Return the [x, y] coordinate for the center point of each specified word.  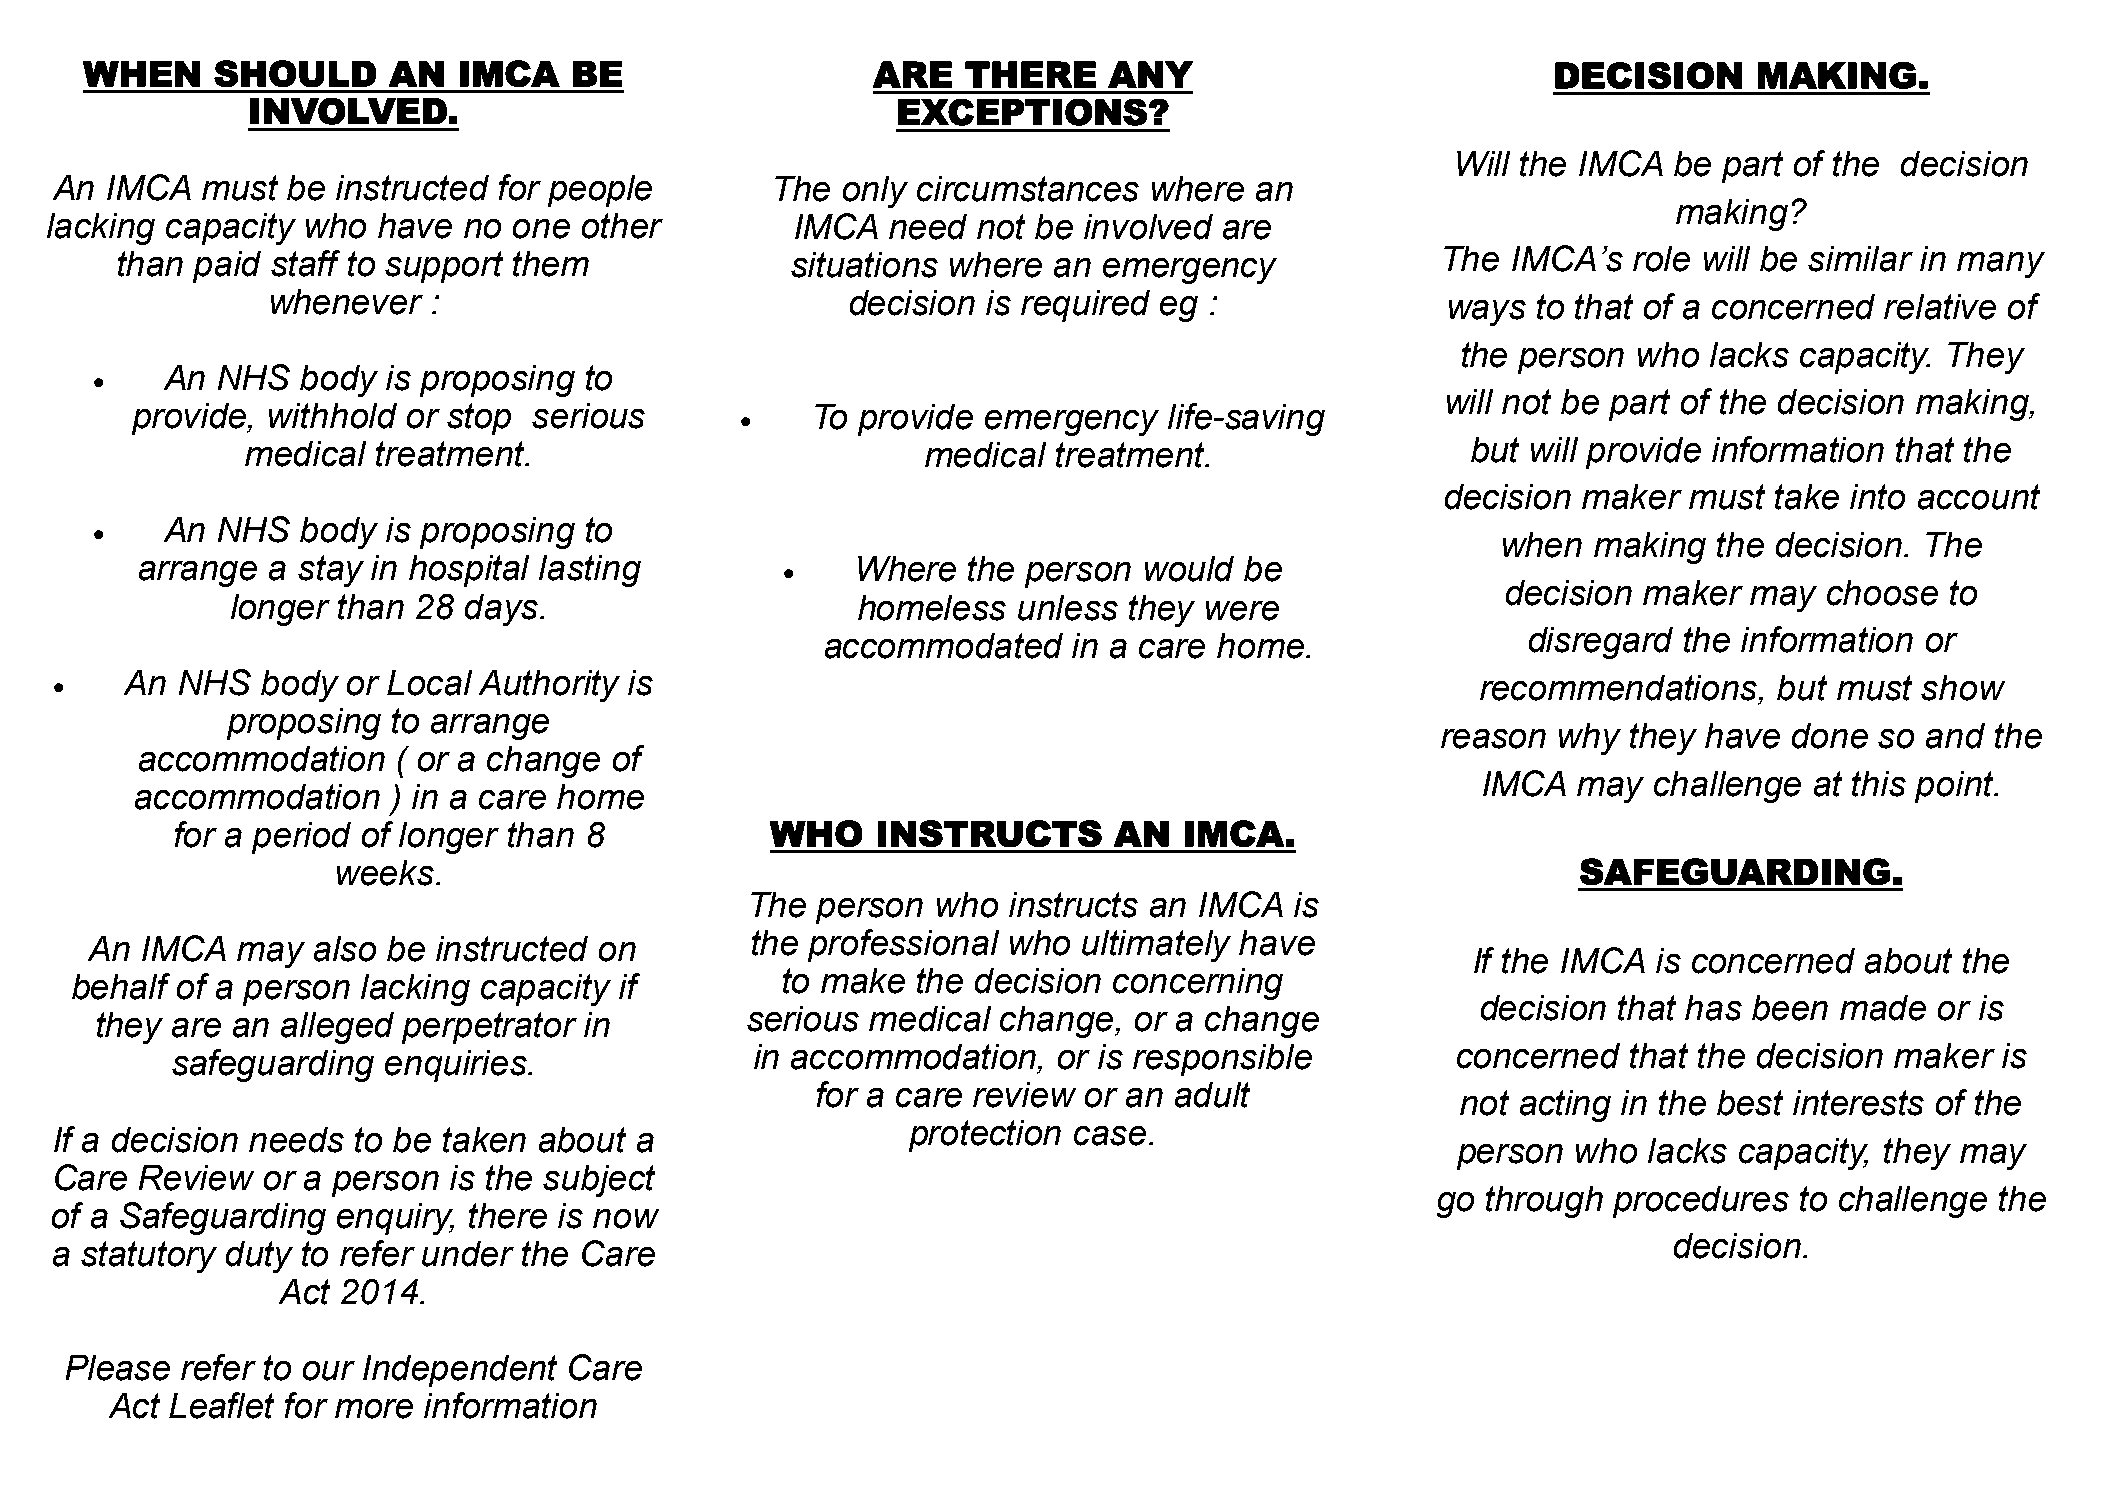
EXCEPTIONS [1022, 112]
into [1877, 497]
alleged [337, 1028]
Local [429, 683]
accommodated [944, 646]
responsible [1222, 1060]
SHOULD [295, 73]
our [329, 1371]
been [1790, 1008]
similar [1860, 259]
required [1085, 306]
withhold [333, 416]
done [1830, 736]
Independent [460, 1371]
